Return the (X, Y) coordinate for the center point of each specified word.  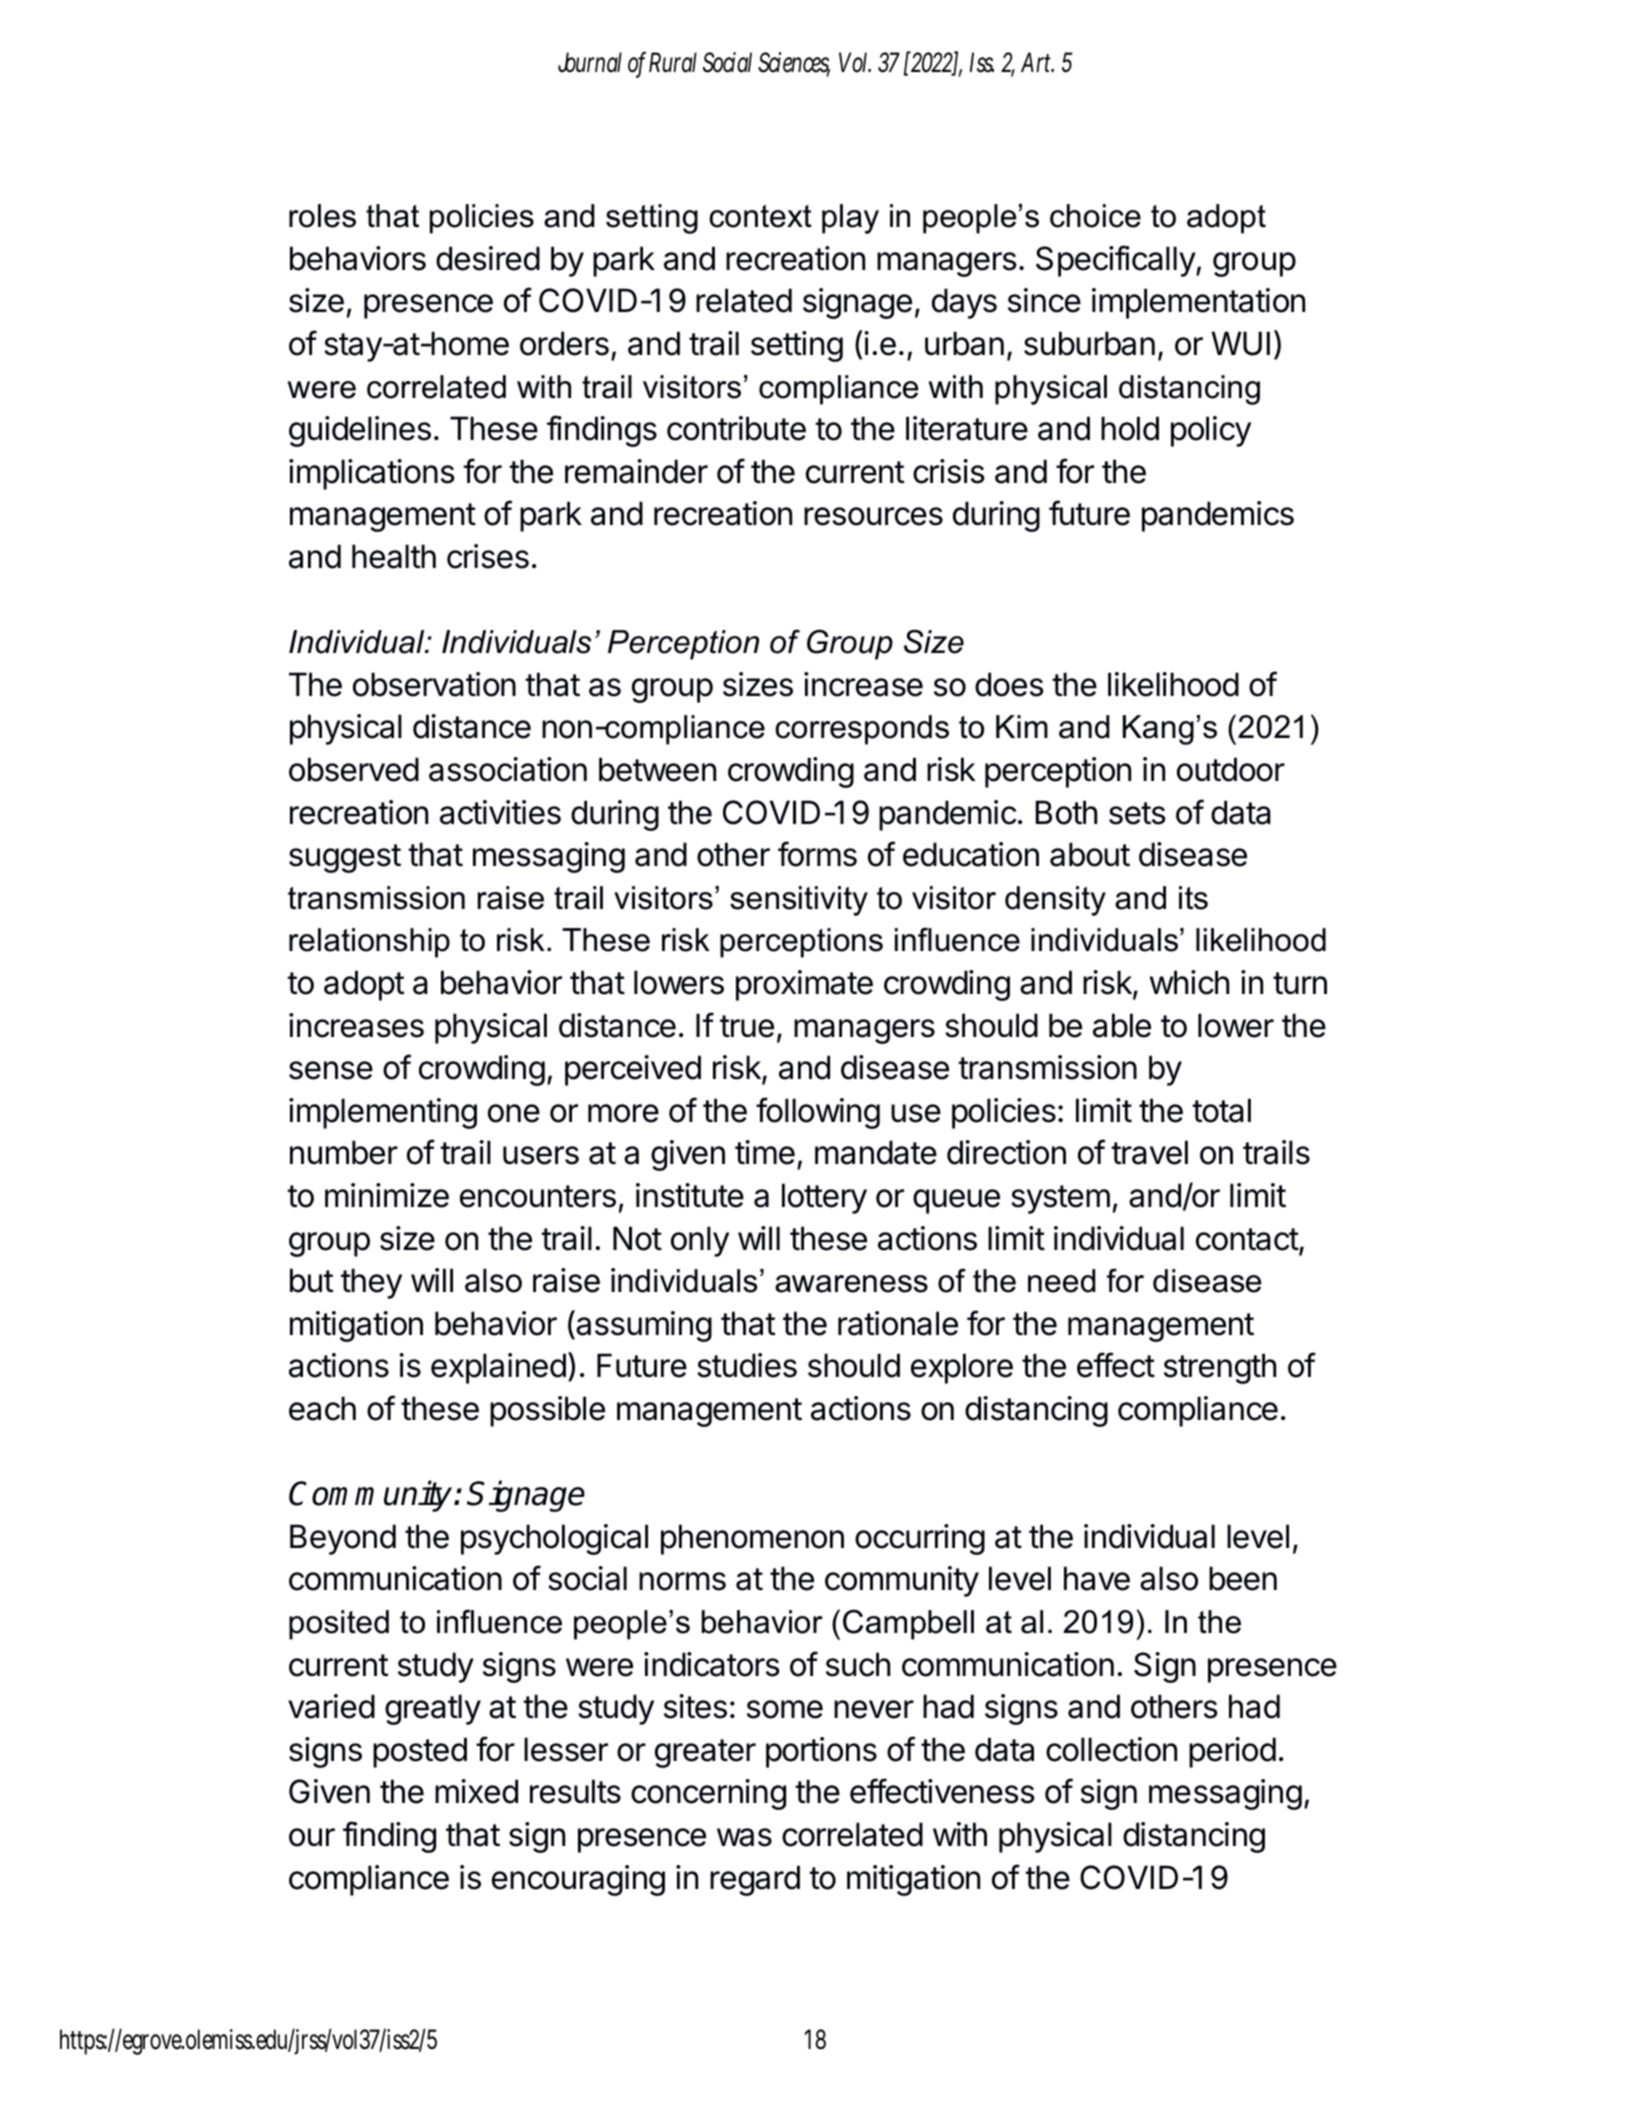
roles (322, 216)
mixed (476, 1791)
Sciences (794, 64)
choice (1095, 216)
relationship (369, 943)
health (394, 556)
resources (873, 516)
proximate (804, 985)
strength (1220, 1368)
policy (1211, 431)
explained (498, 1368)
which (1189, 982)
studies (747, 1365)
